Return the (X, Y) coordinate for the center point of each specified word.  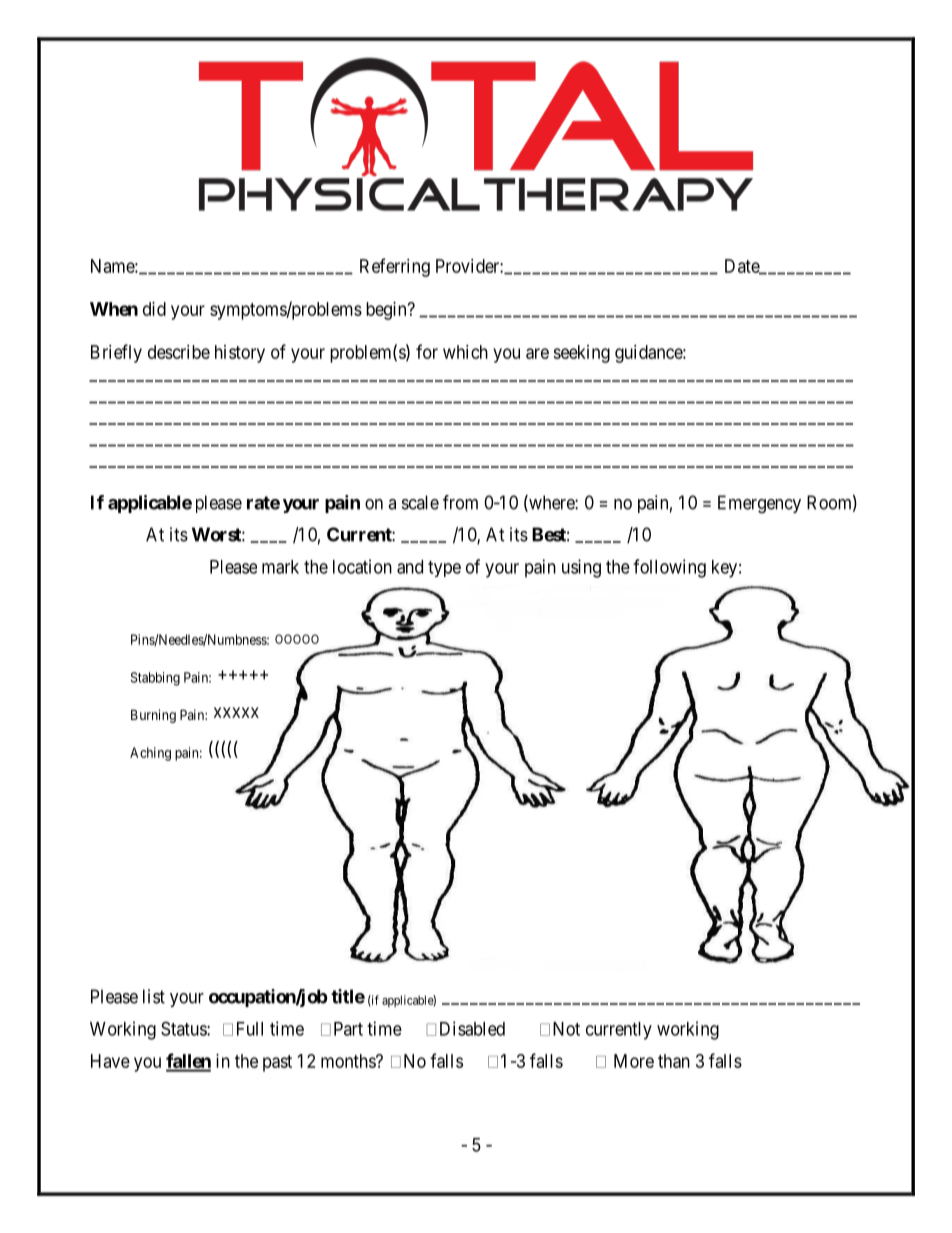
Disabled (472, 1028)
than (674, 1061)
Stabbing (155, 679)
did (154, 309)
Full (250, 1029)
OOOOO (297, 639)
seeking (581, 354)
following (669, 568)
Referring (395, 267)
